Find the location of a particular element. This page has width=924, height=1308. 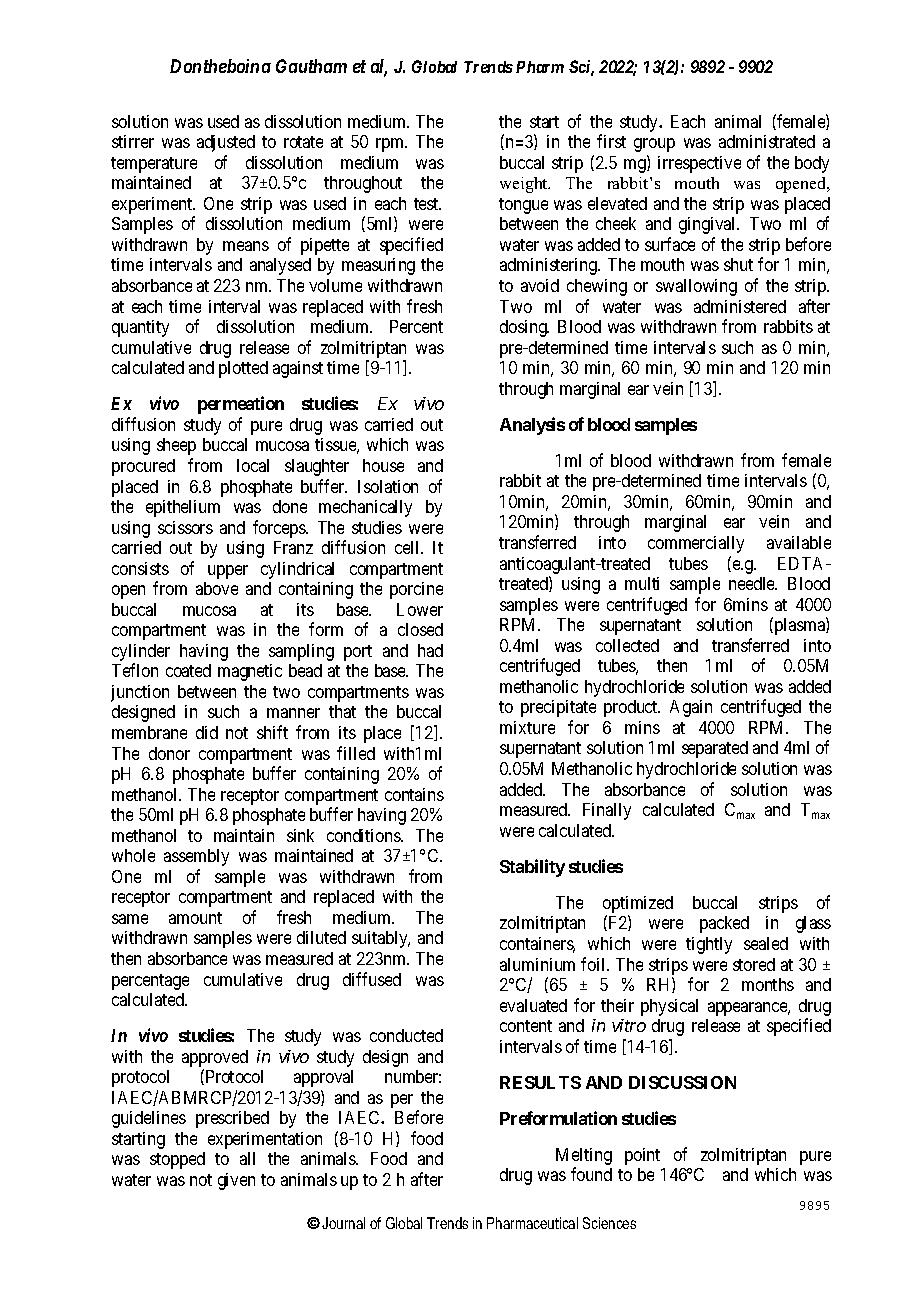

Melting is located at coordinates (584, 1158).
